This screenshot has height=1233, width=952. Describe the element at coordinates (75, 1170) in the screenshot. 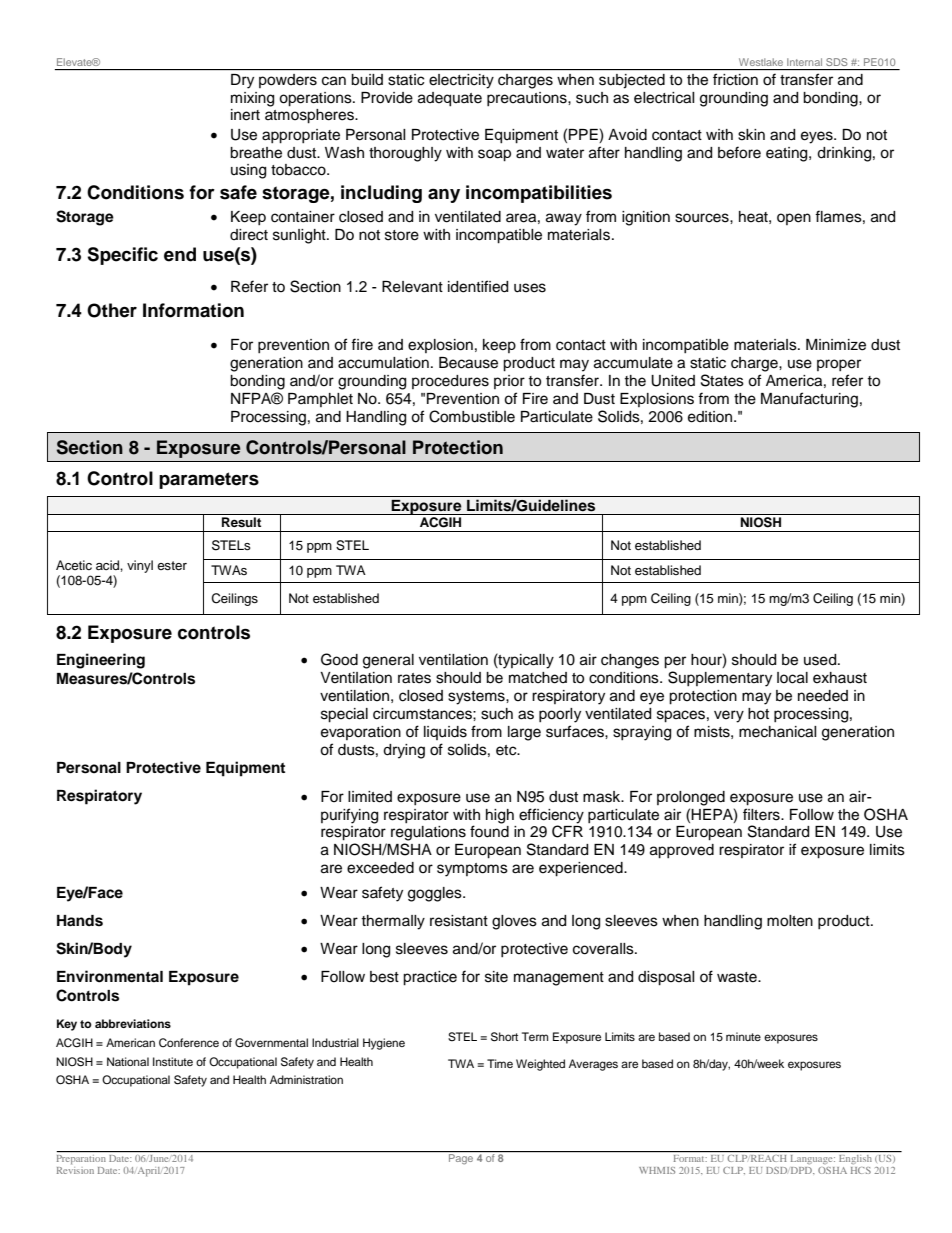

I see `Revision` at that location.
